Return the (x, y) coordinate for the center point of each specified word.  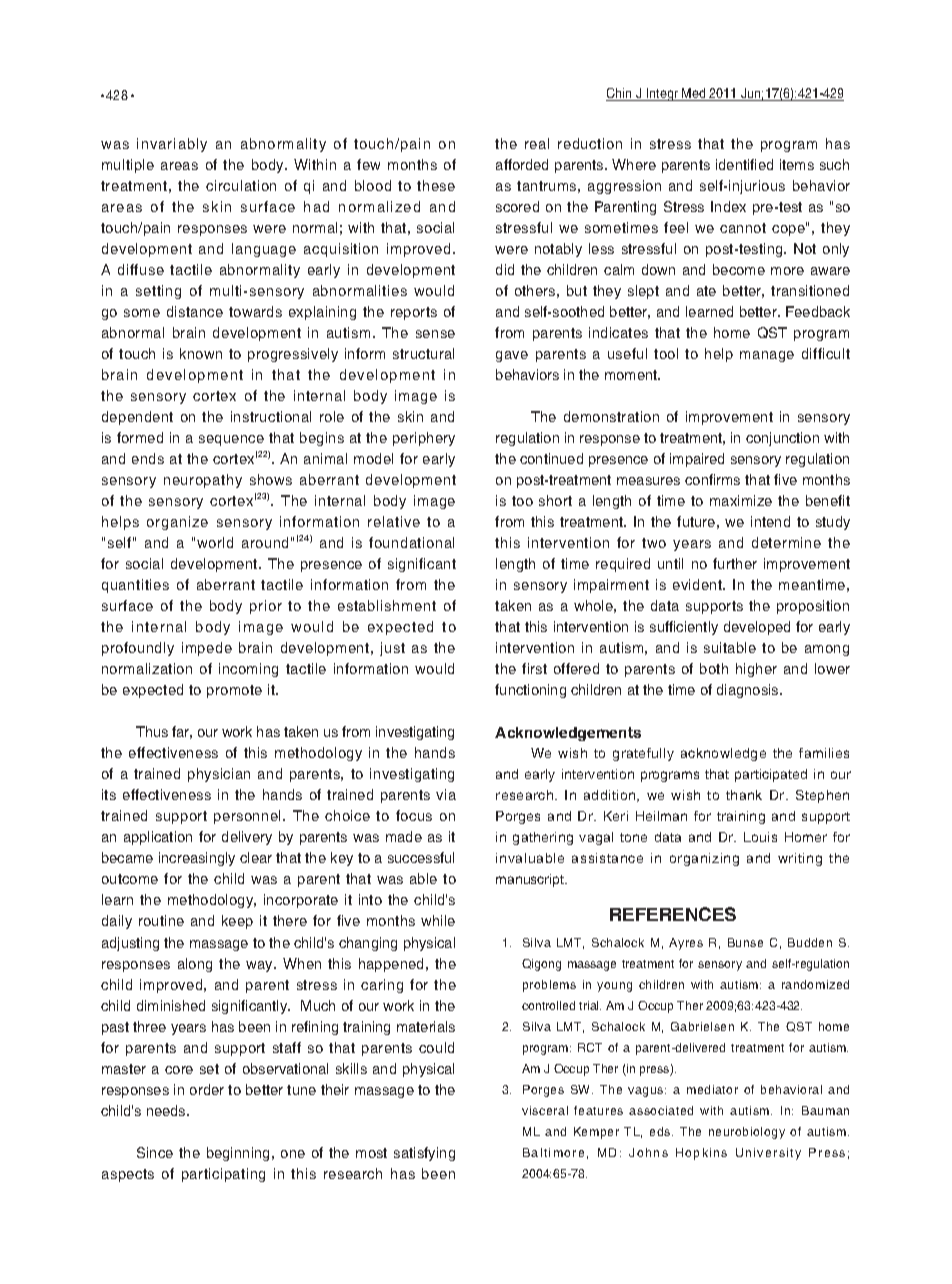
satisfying (424, 1154)
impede (207, 649)
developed (757, 628)
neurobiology (747, 1133)
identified (744, 164)
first (534, 668)
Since (155, 1152)
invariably (172, 145)
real (537, 143)
